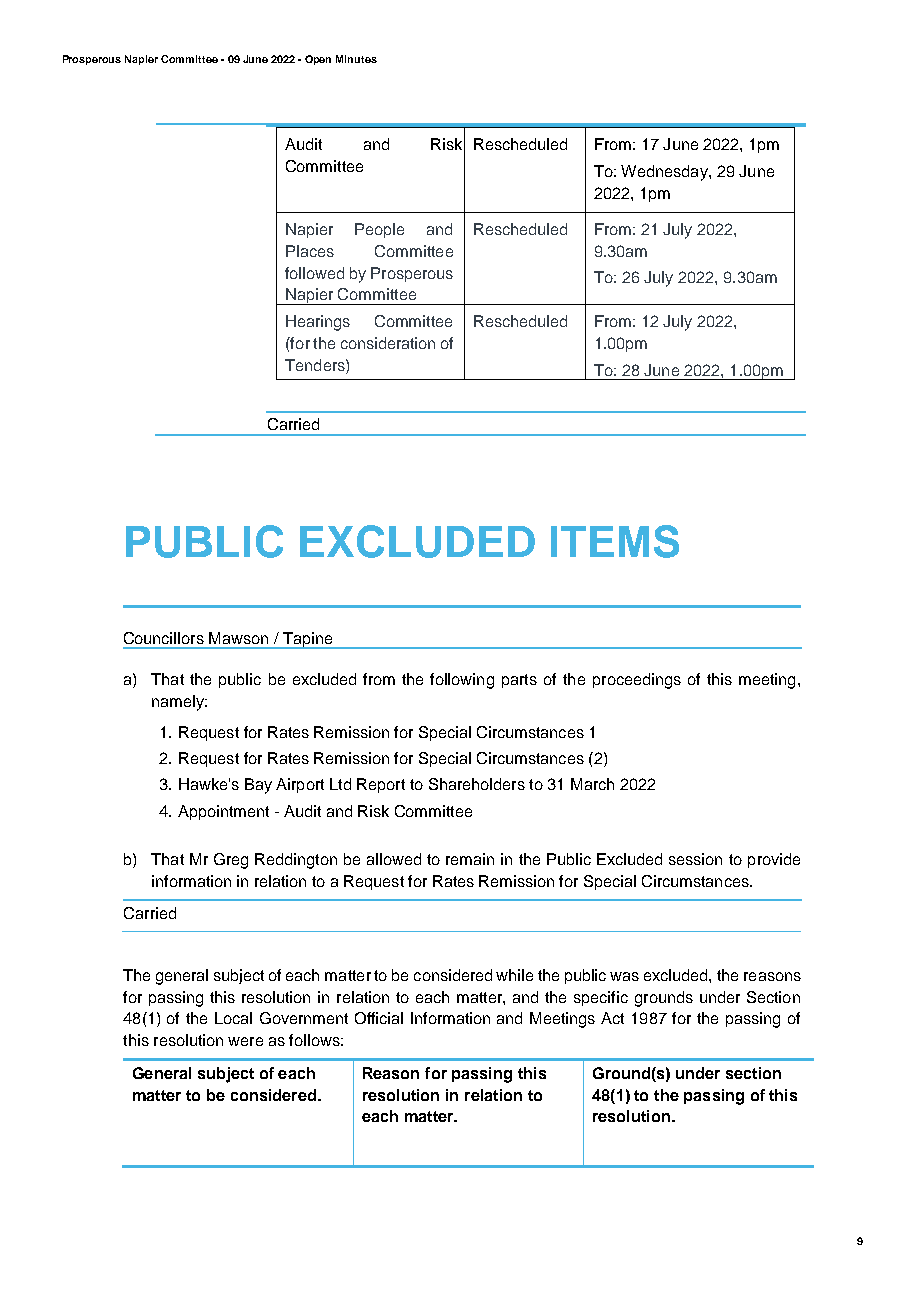 This page has width=924, height=1308. Describe the element at coordinates (318, 60) in the page. I see `Open` at that location.
